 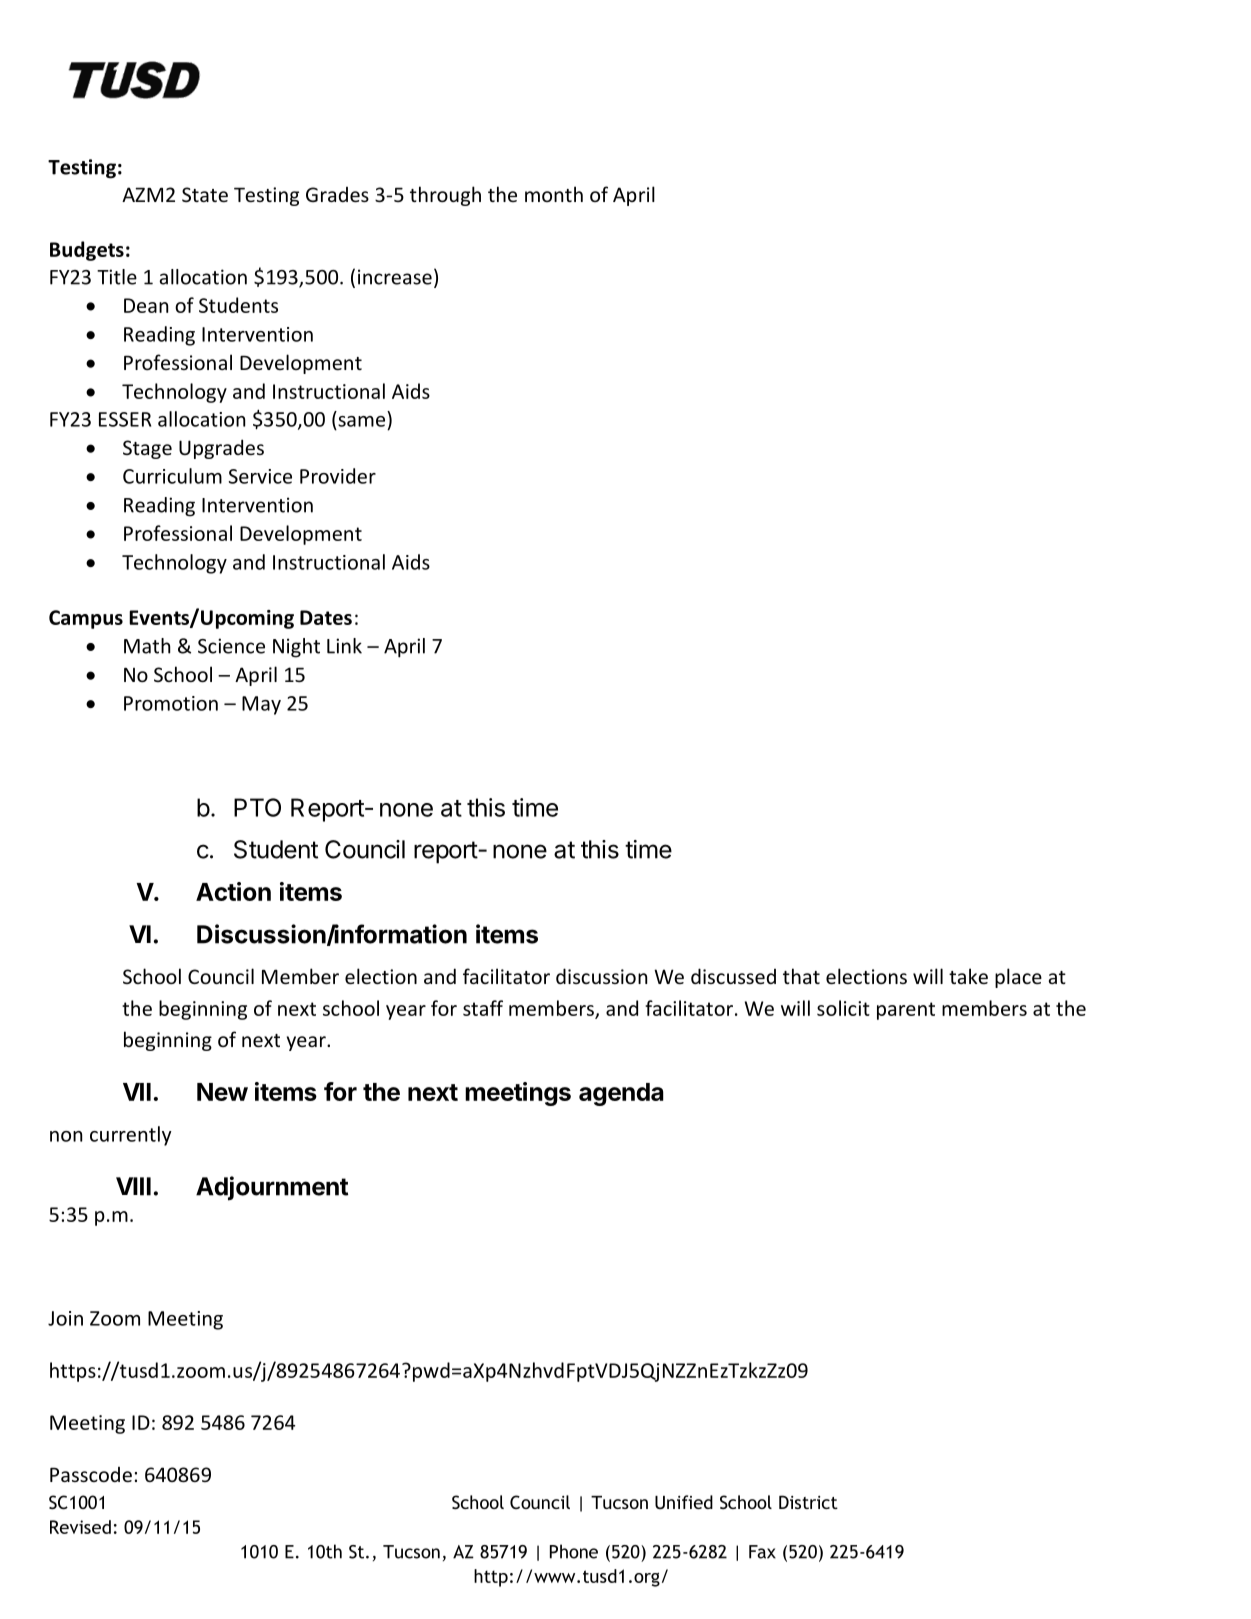 I want to click on parent, so click(x=906, y=1011).
